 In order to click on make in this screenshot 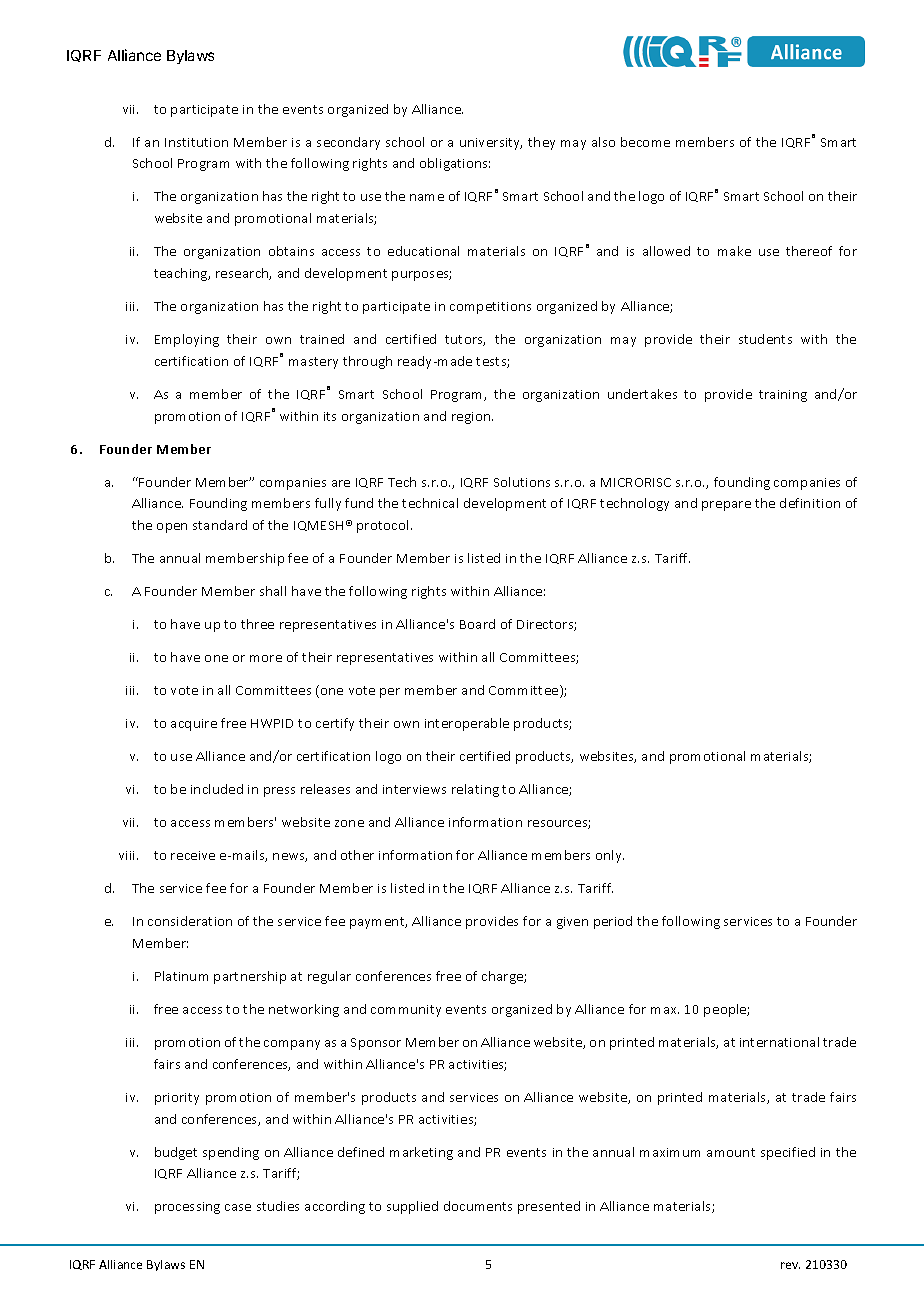, I will do `click(734, 251)`.
